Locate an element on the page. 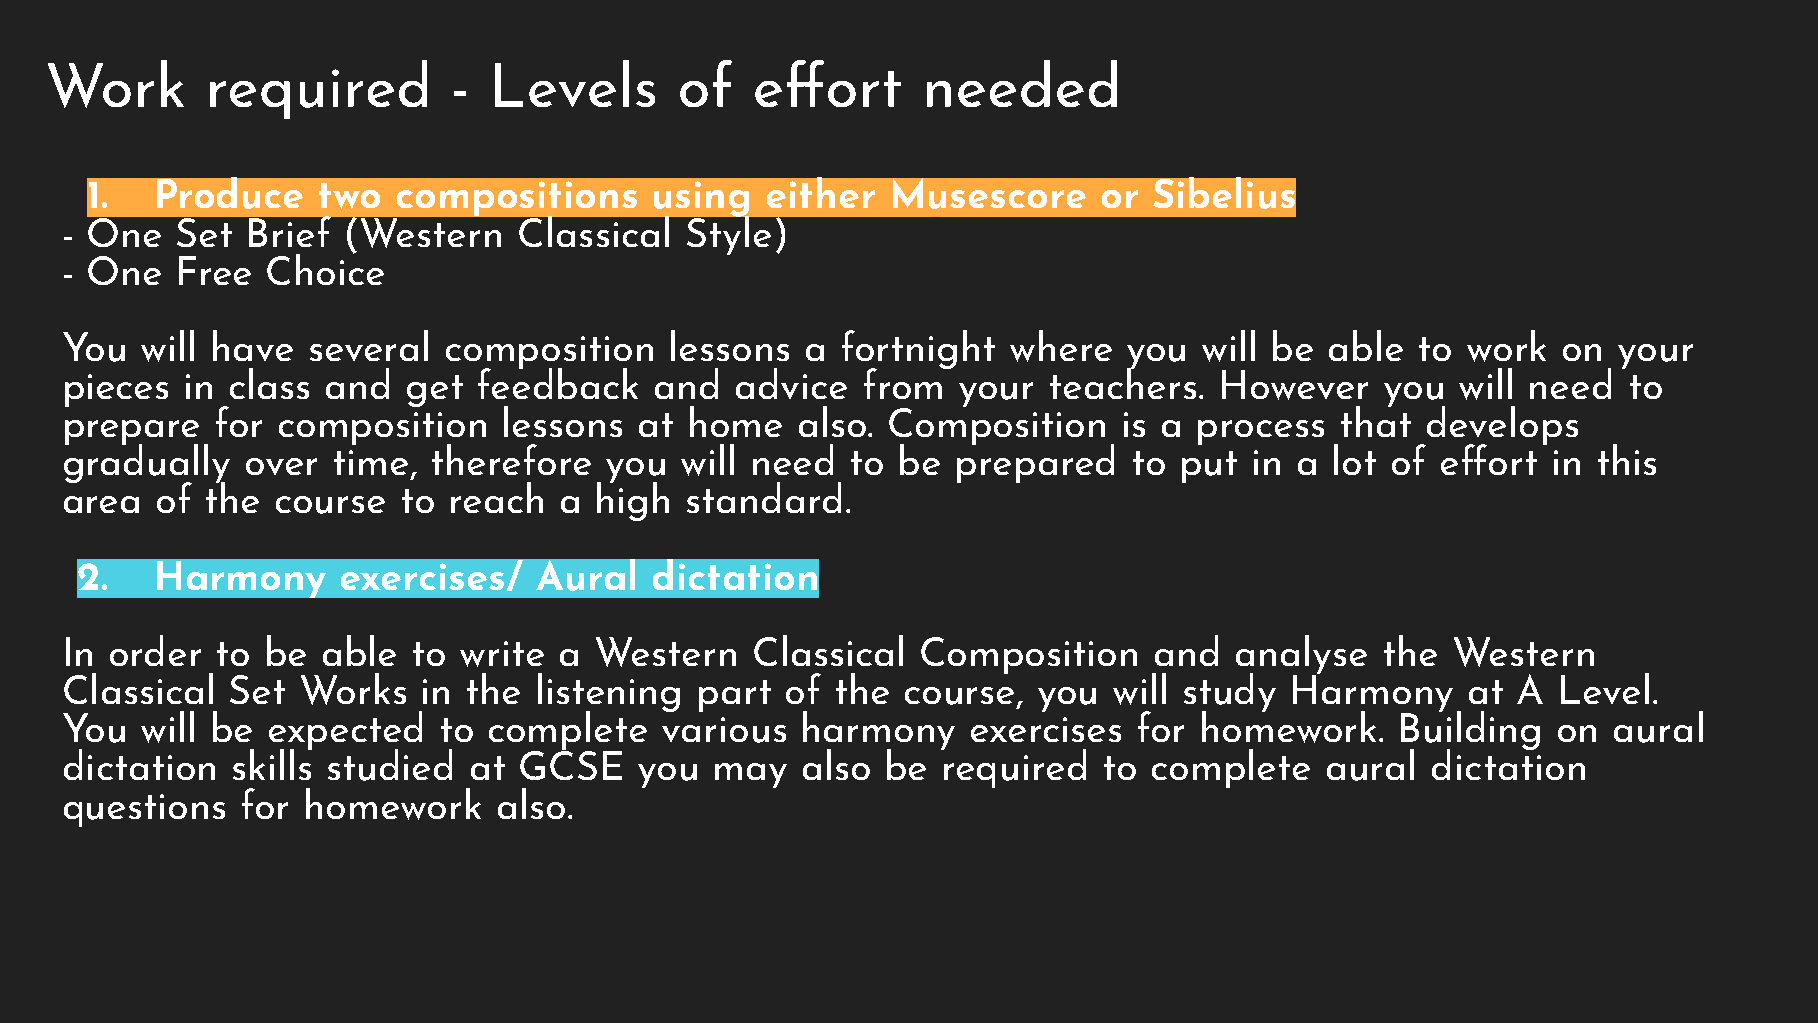  study is located at coordinates (1230, 693).
